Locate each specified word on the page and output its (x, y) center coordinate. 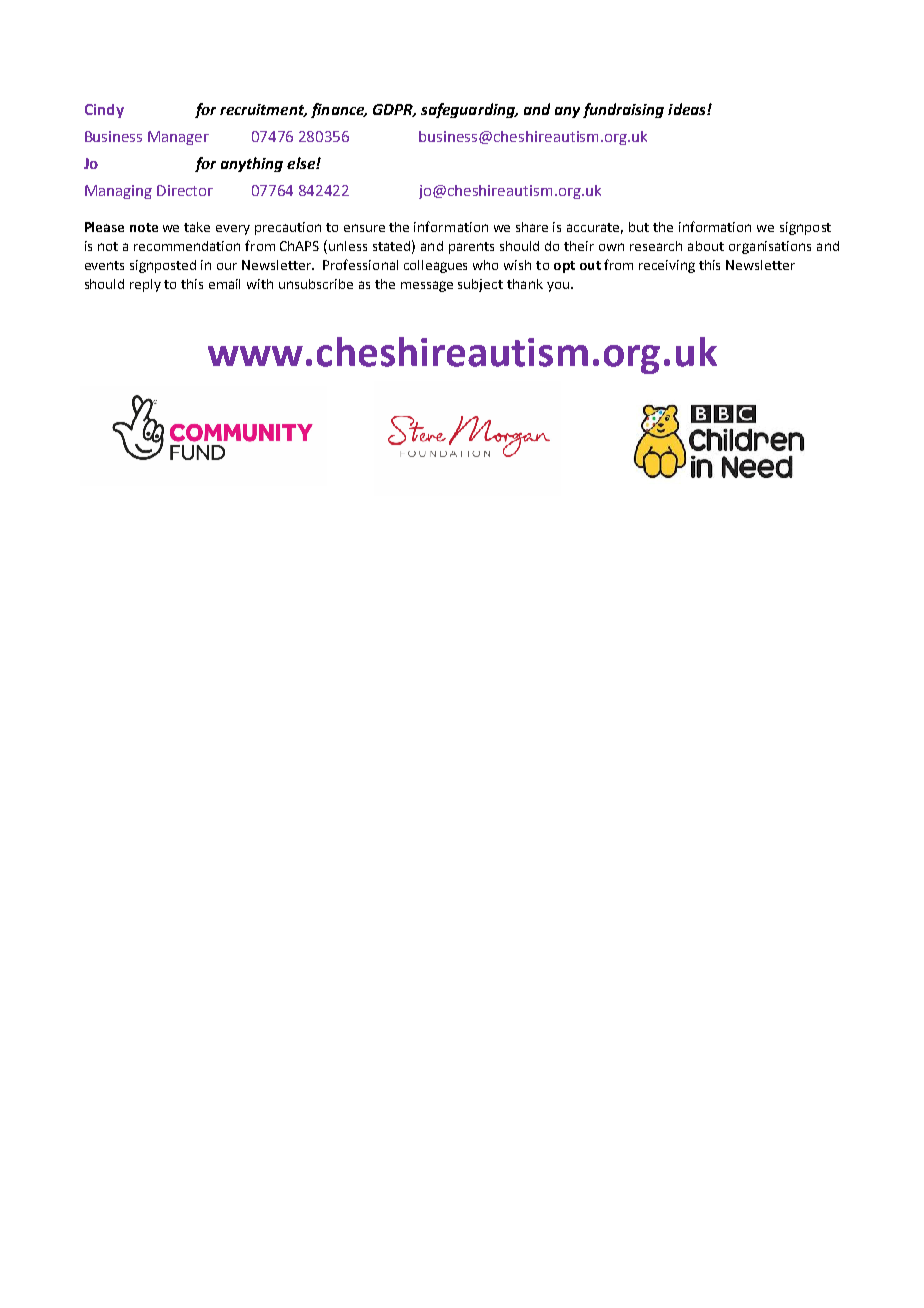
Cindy (104, 111)
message (427, 286)
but (639, 227)
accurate (595, 228)
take (197, 227)
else (302, 163)
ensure (364, 228)
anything (252, 164)
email (224, 284)
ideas (688, 109)
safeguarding (469, 110)
